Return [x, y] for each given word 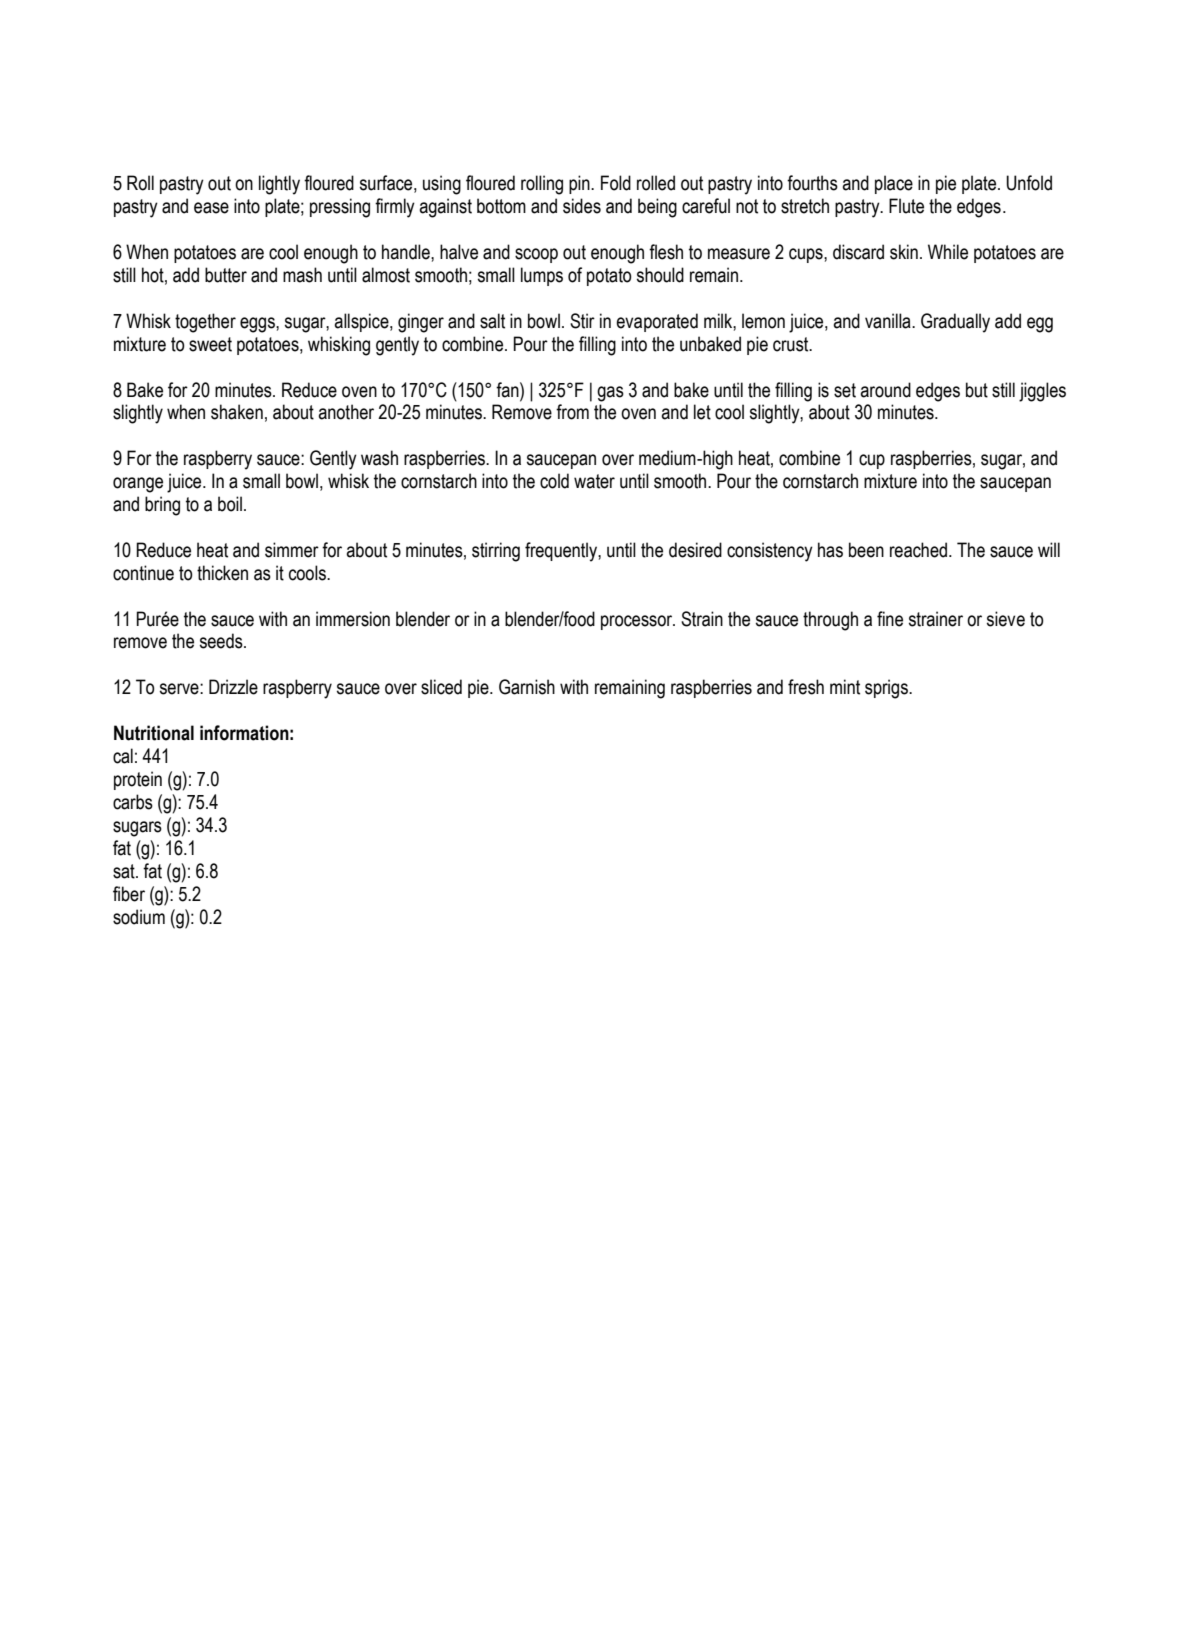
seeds [222, 641]
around [885, 390]
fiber [129, 894]
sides [582, 206]
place [894, 184]
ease [211, 208]
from [572, 412]
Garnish [527, 687]
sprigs [887, 689]
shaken [237, 412]
